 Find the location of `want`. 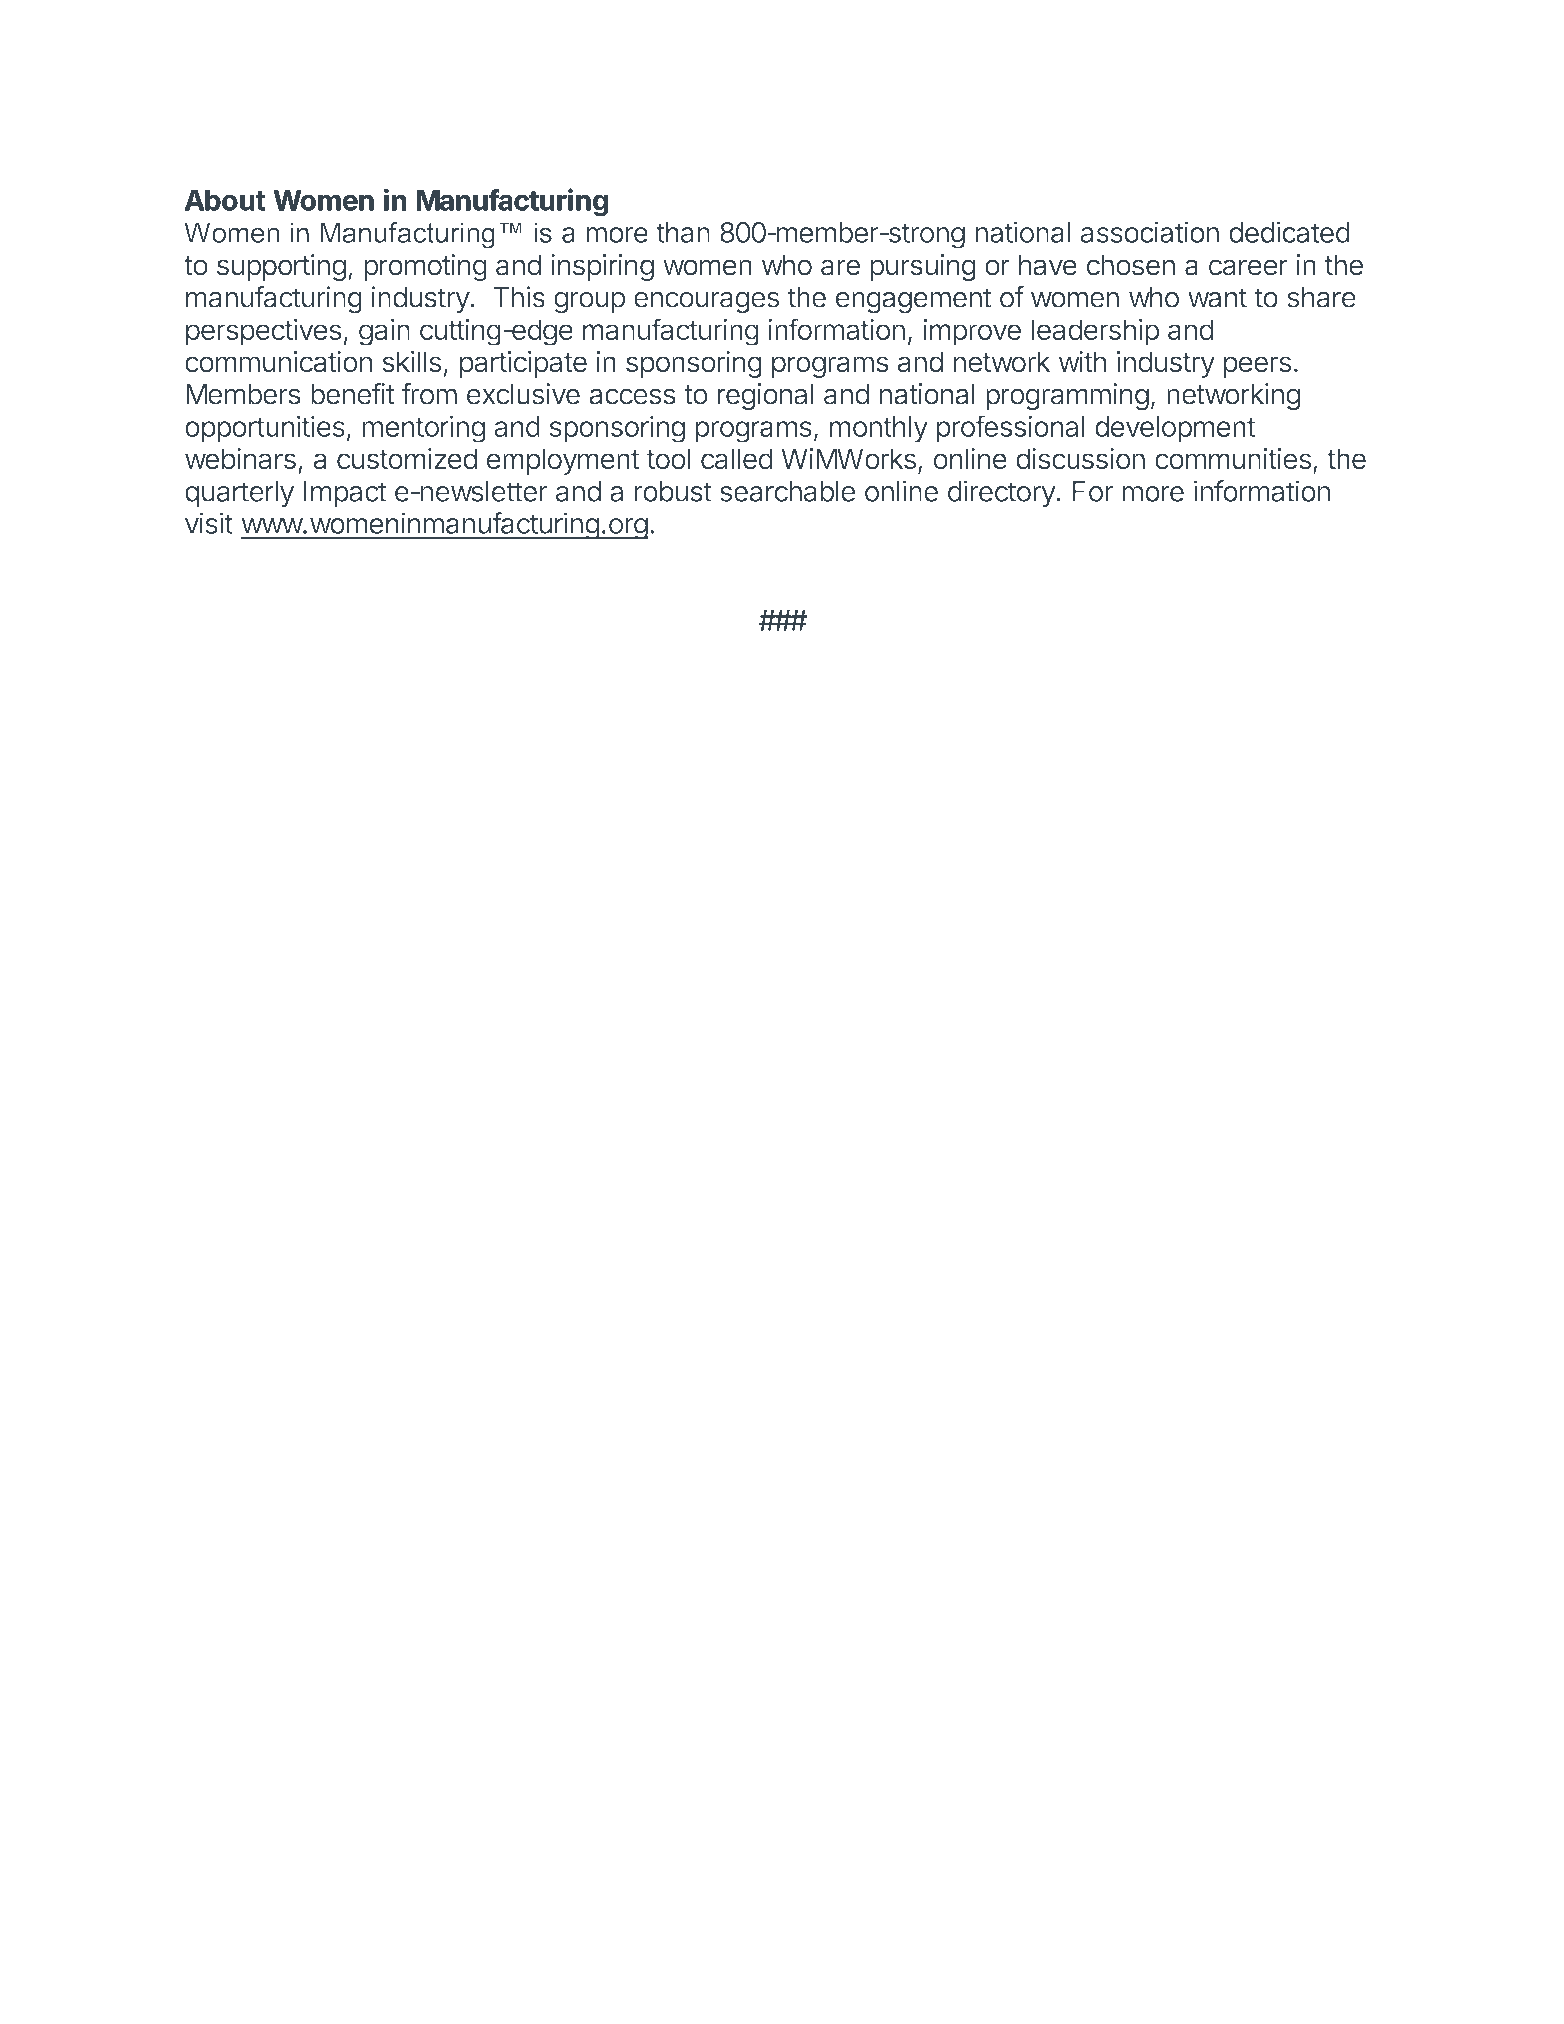

want is located at coordinates (1217, 298).
